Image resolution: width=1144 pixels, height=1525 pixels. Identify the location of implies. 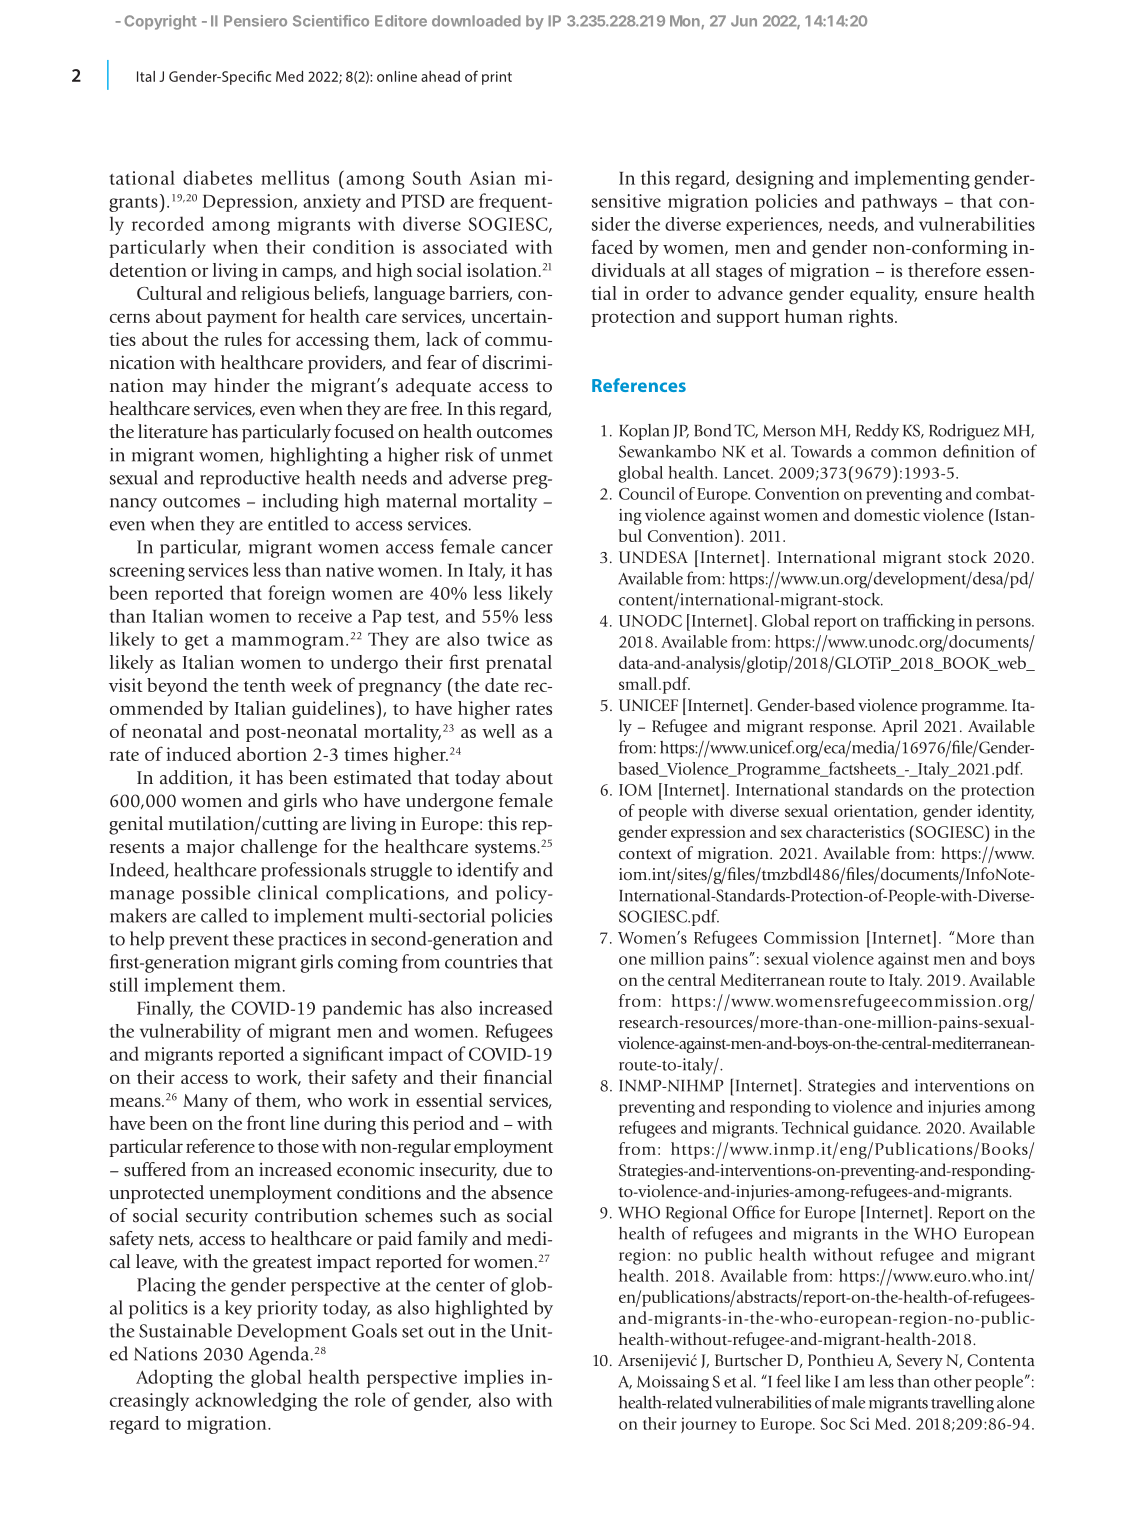
(494, 1378).
